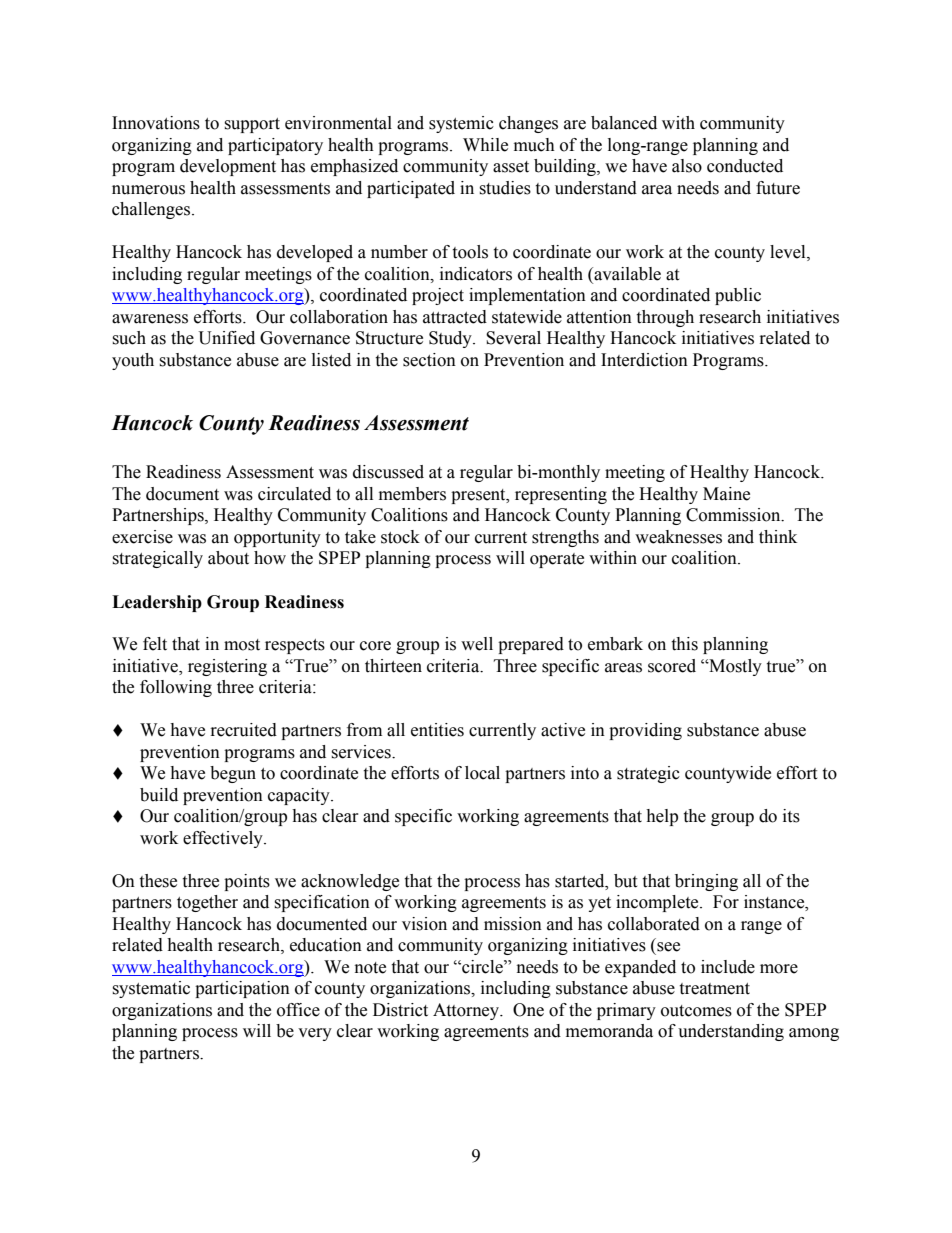  I want to click on about, so click(228, 558).
